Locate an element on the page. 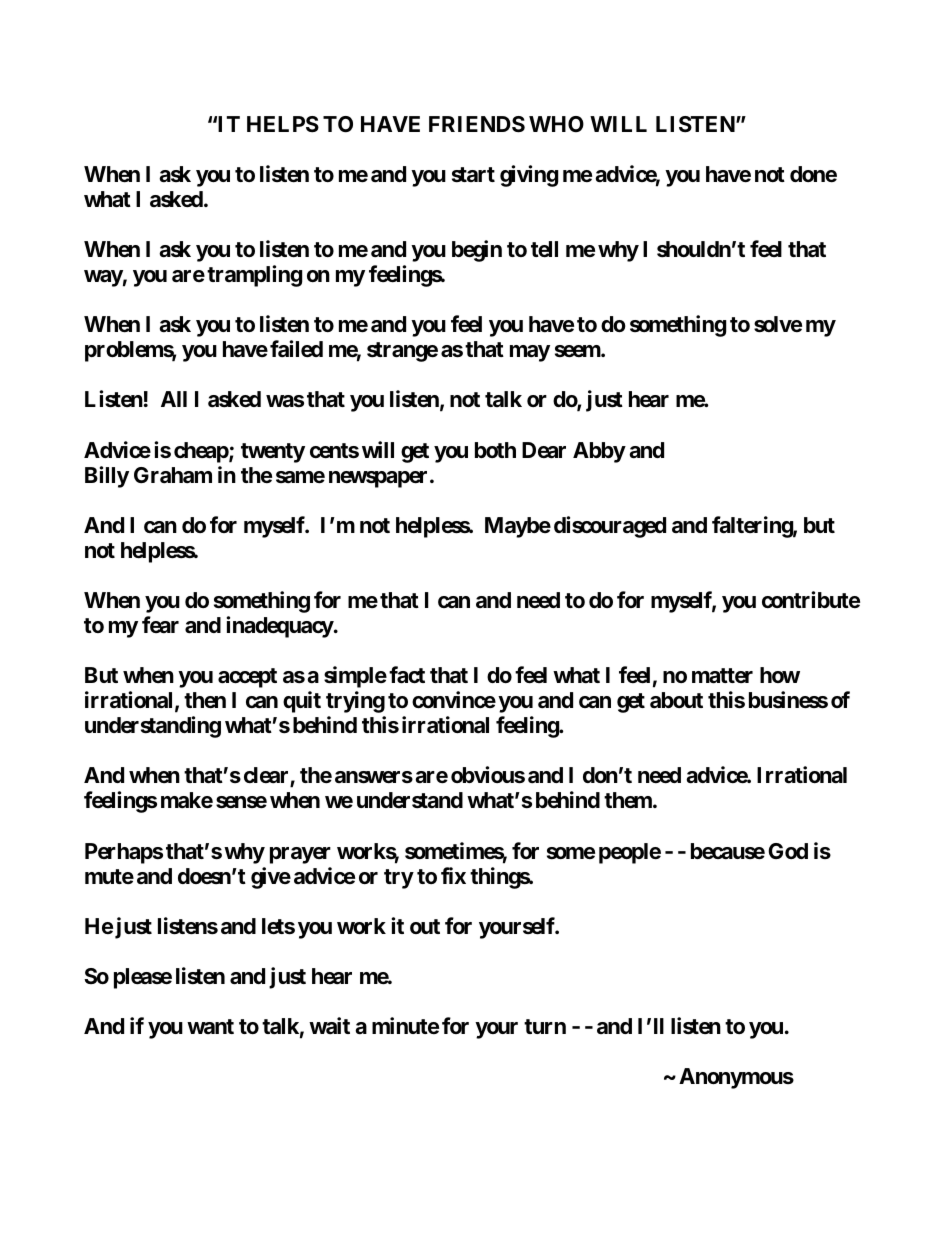  them is located at coordinates (629, 800).
